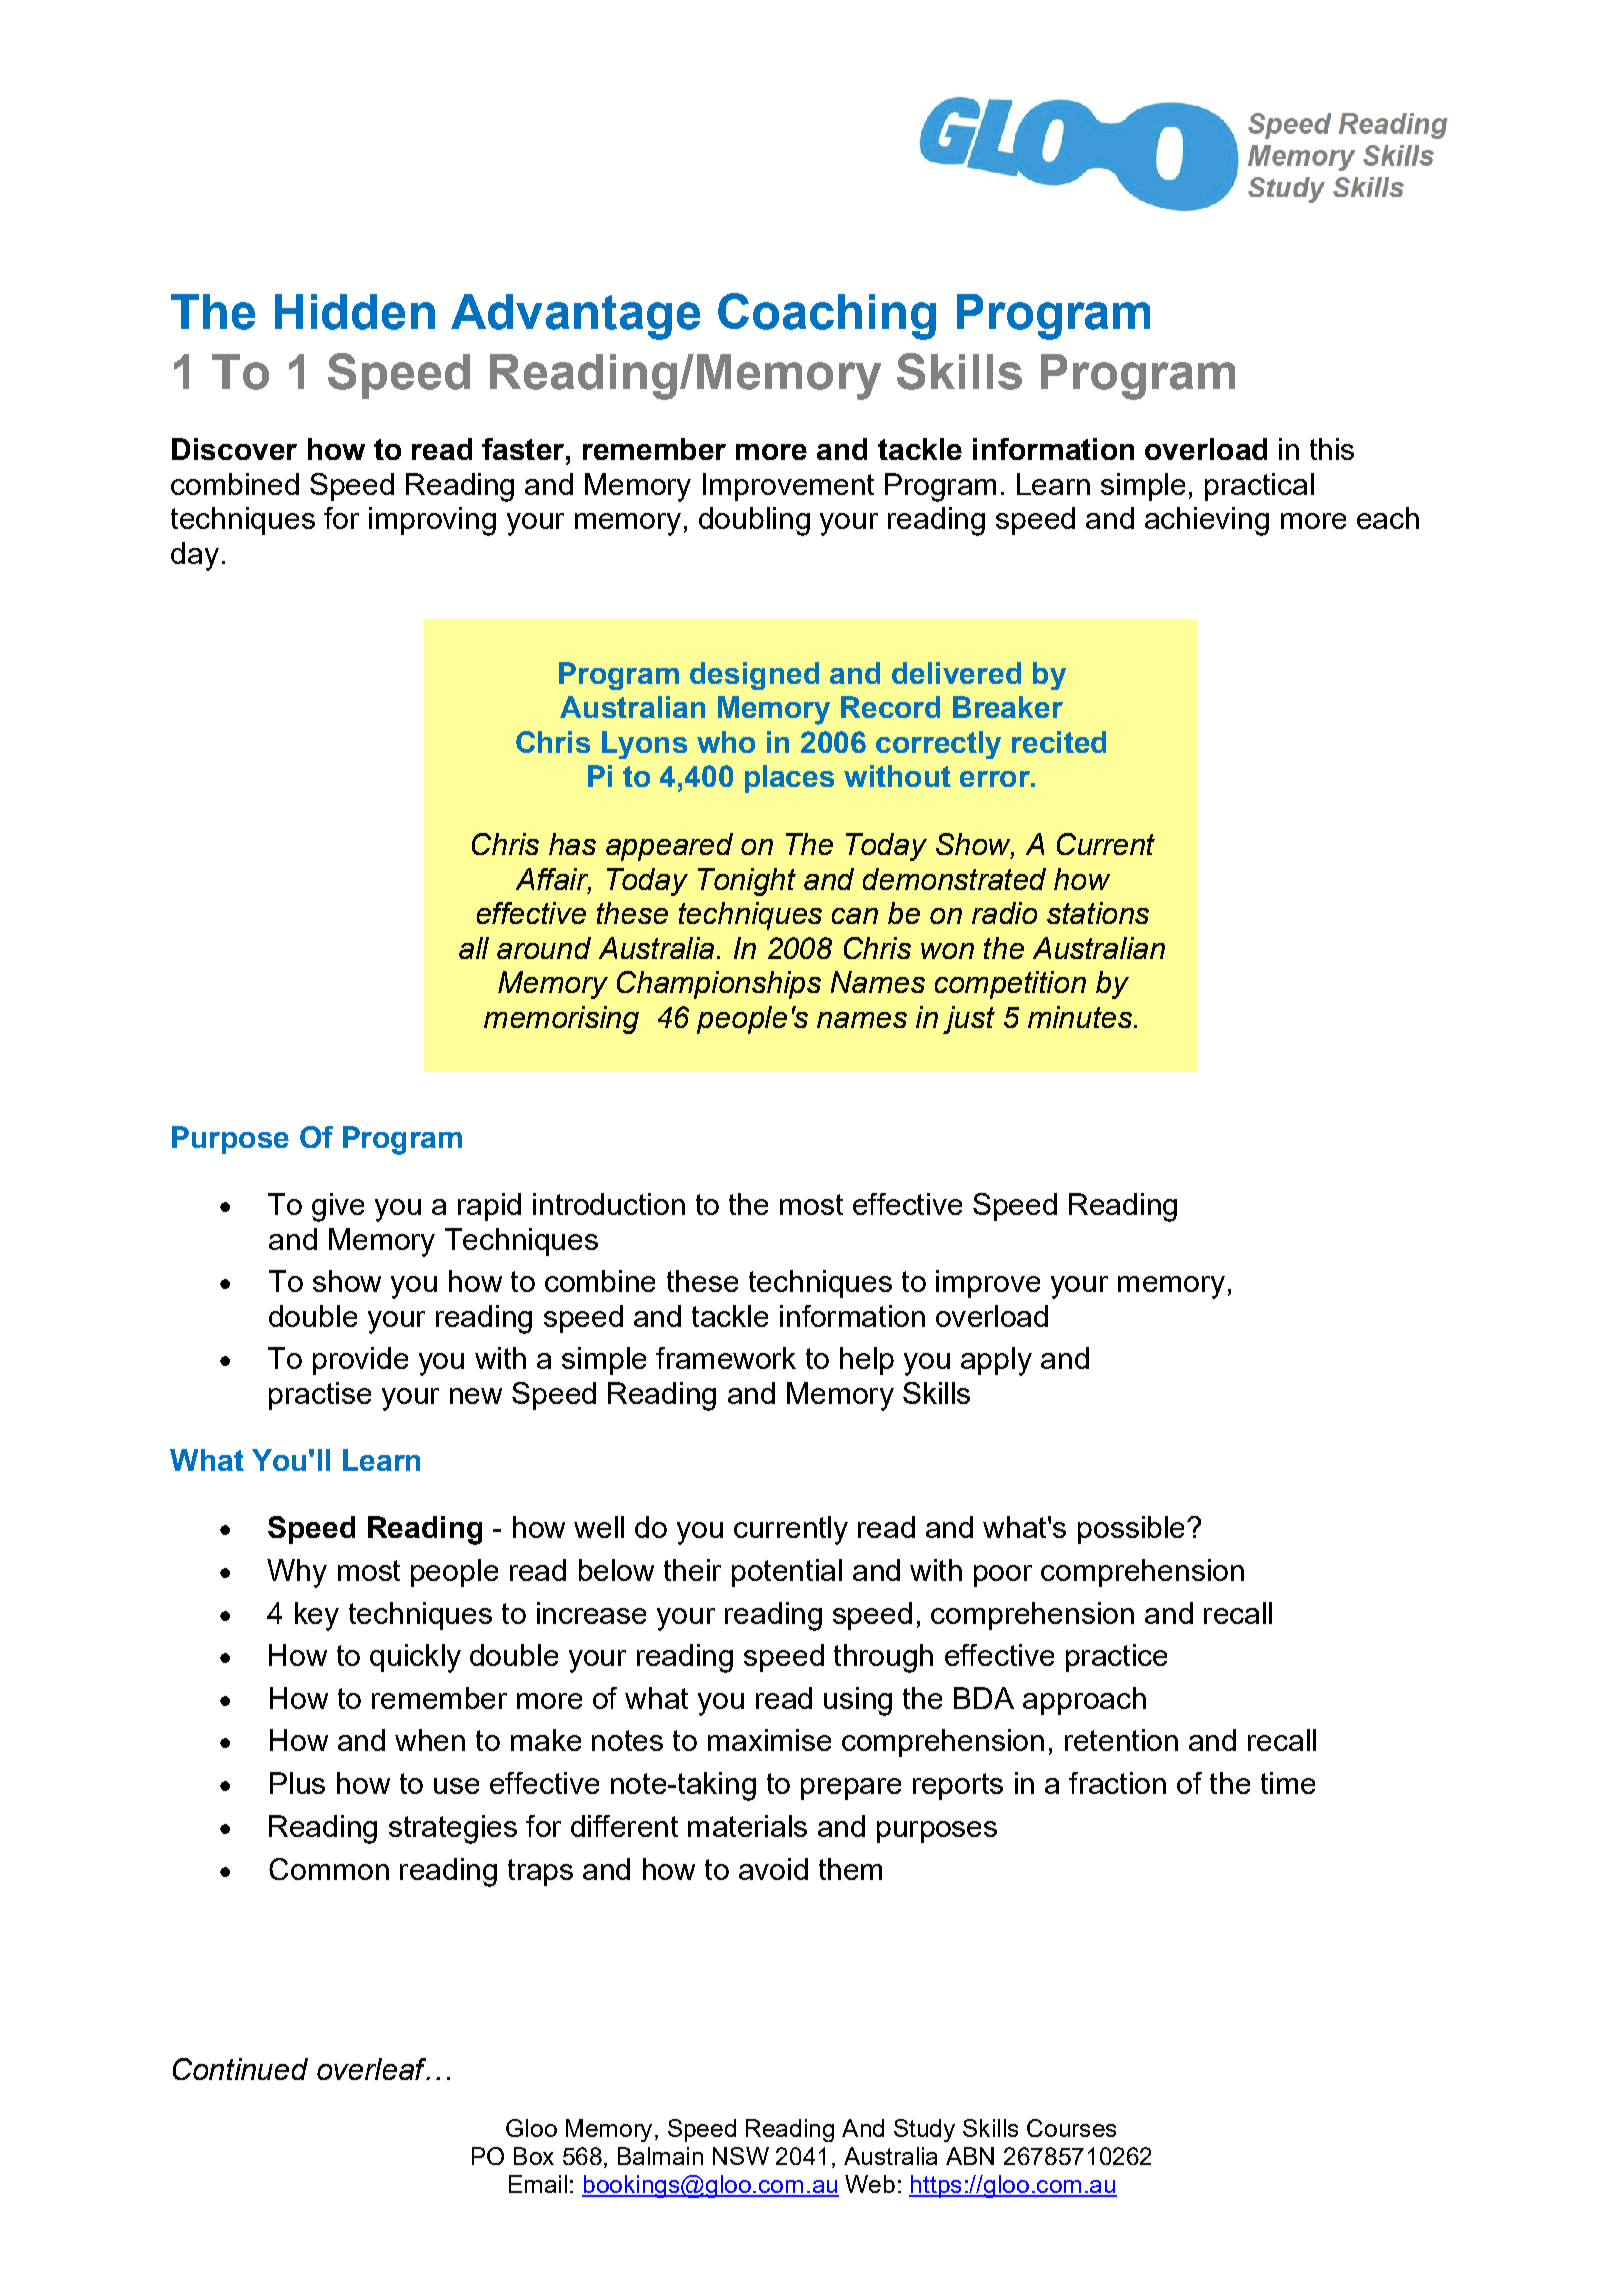 This screenshot has height=2295, width=1622. I want to click on Continued, so click(240, 2069).
